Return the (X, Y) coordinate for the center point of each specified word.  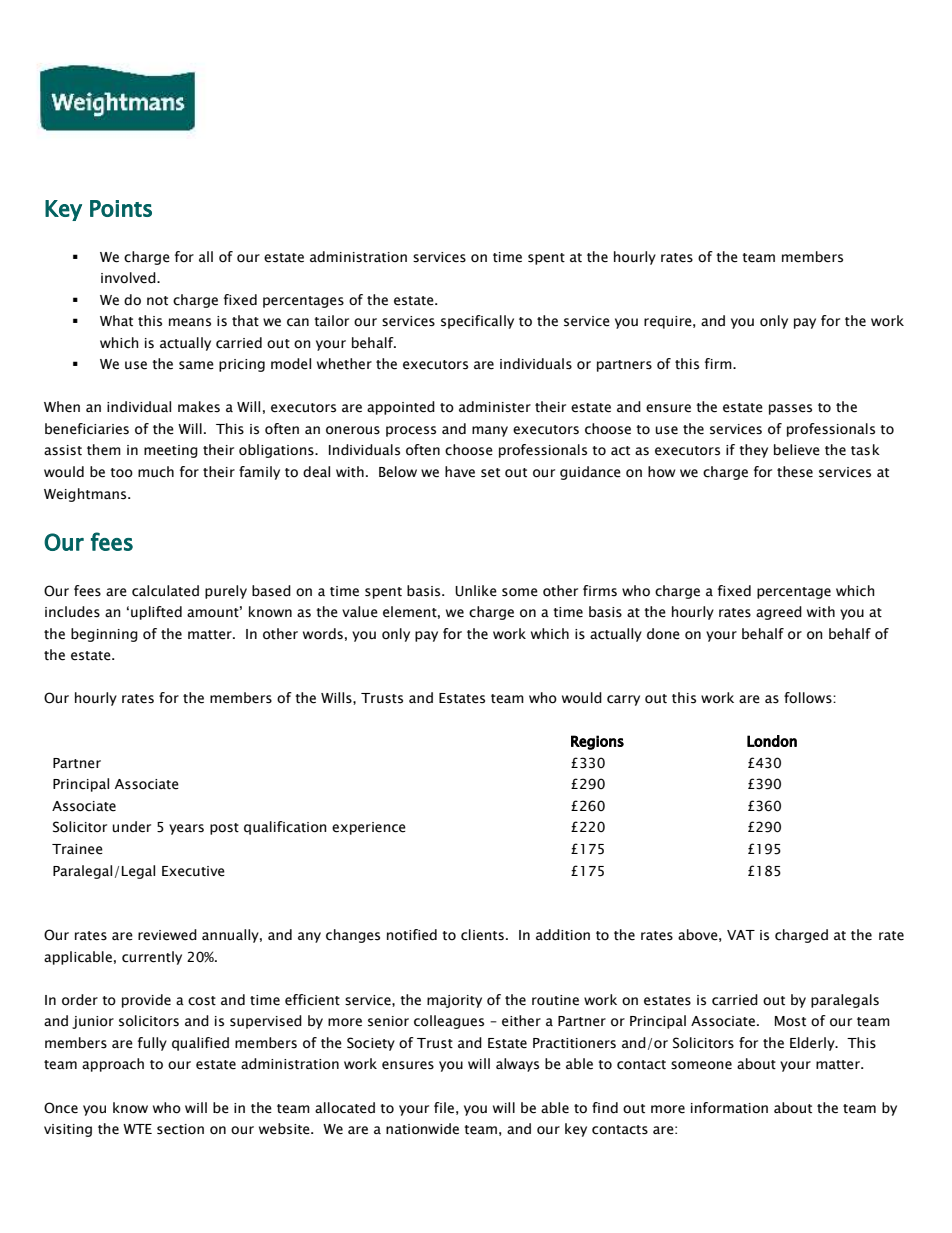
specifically (477, 322)
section (180, 1129)
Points (121, 208)
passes (790, 409)
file (444, 1108)
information (729, 1108)
